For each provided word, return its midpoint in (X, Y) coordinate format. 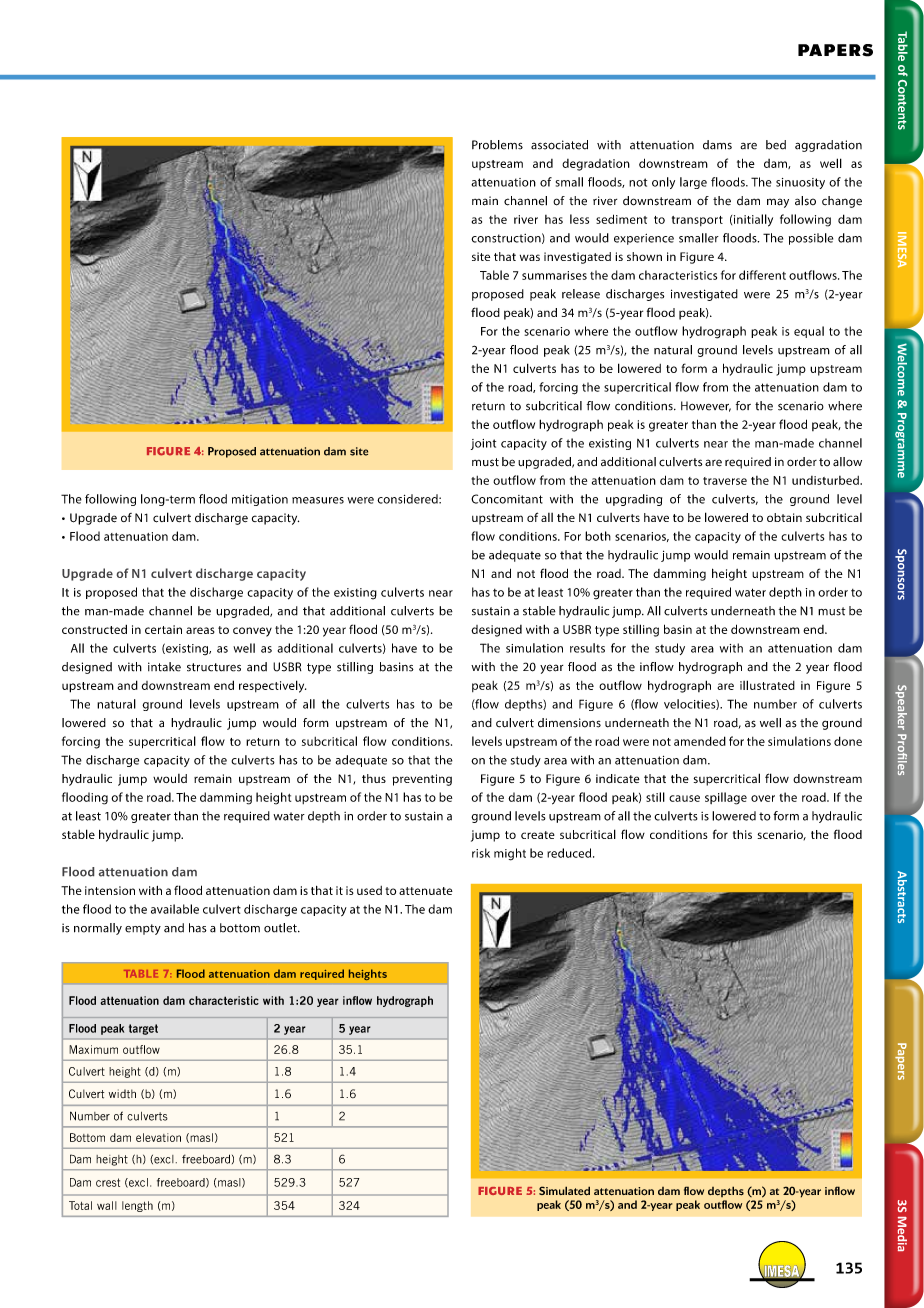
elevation (158, 1137)
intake (164, 667)
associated (559, 145)
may (778, 203)
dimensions (569, 723)
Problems (497, 145)
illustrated (767, 685)
